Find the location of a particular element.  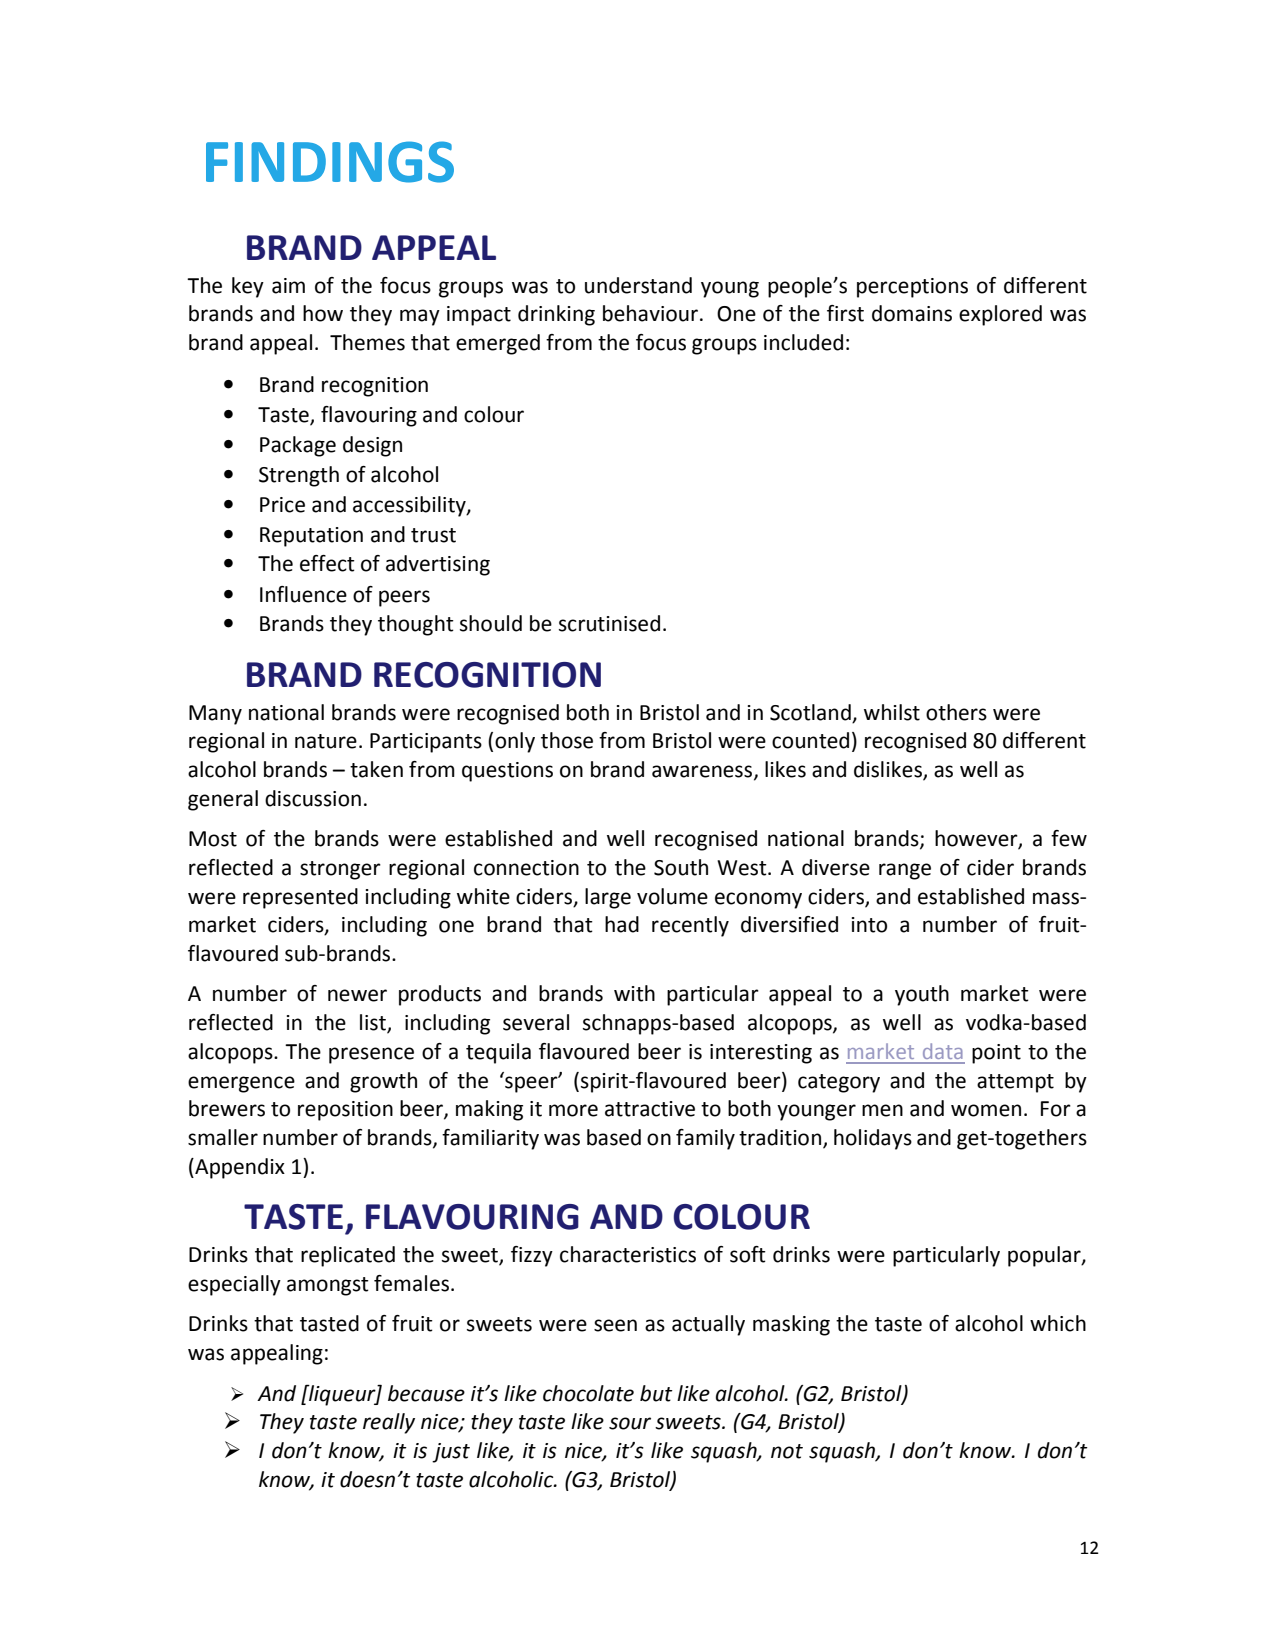

FINDINGS is located at coordinates (330, 162).
